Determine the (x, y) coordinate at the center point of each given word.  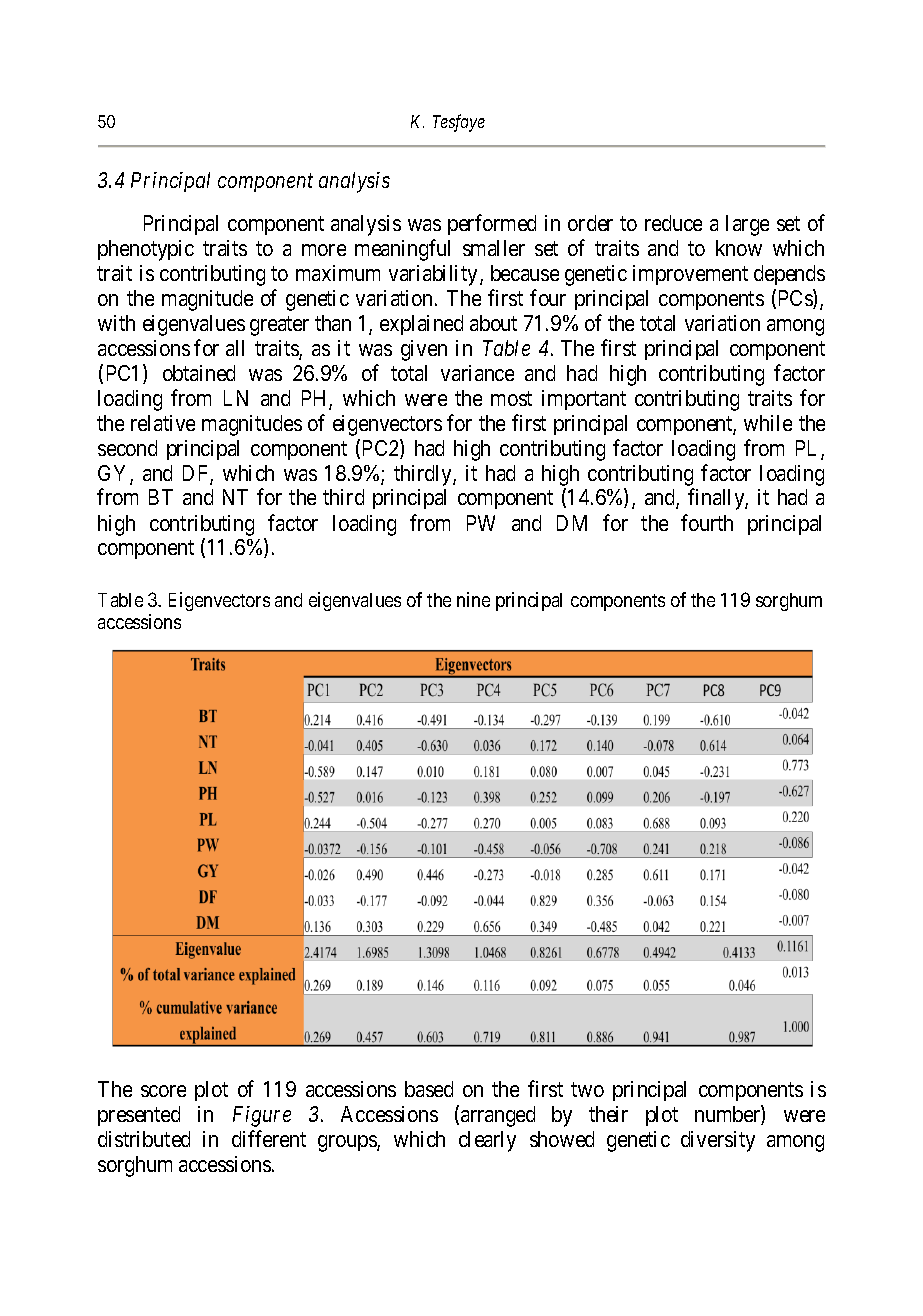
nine (473, 599)
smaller (494, 248)
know (739, 248)
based (429, 1089)
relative (163, 423)
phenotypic (146, 250)
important (584, 400)
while (768, 423)
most (511, 398)
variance (477, 373)
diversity (718, 1141)
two (587, 1090)
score (163, 1091)
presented (139, 1116)
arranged (498, 1116)
